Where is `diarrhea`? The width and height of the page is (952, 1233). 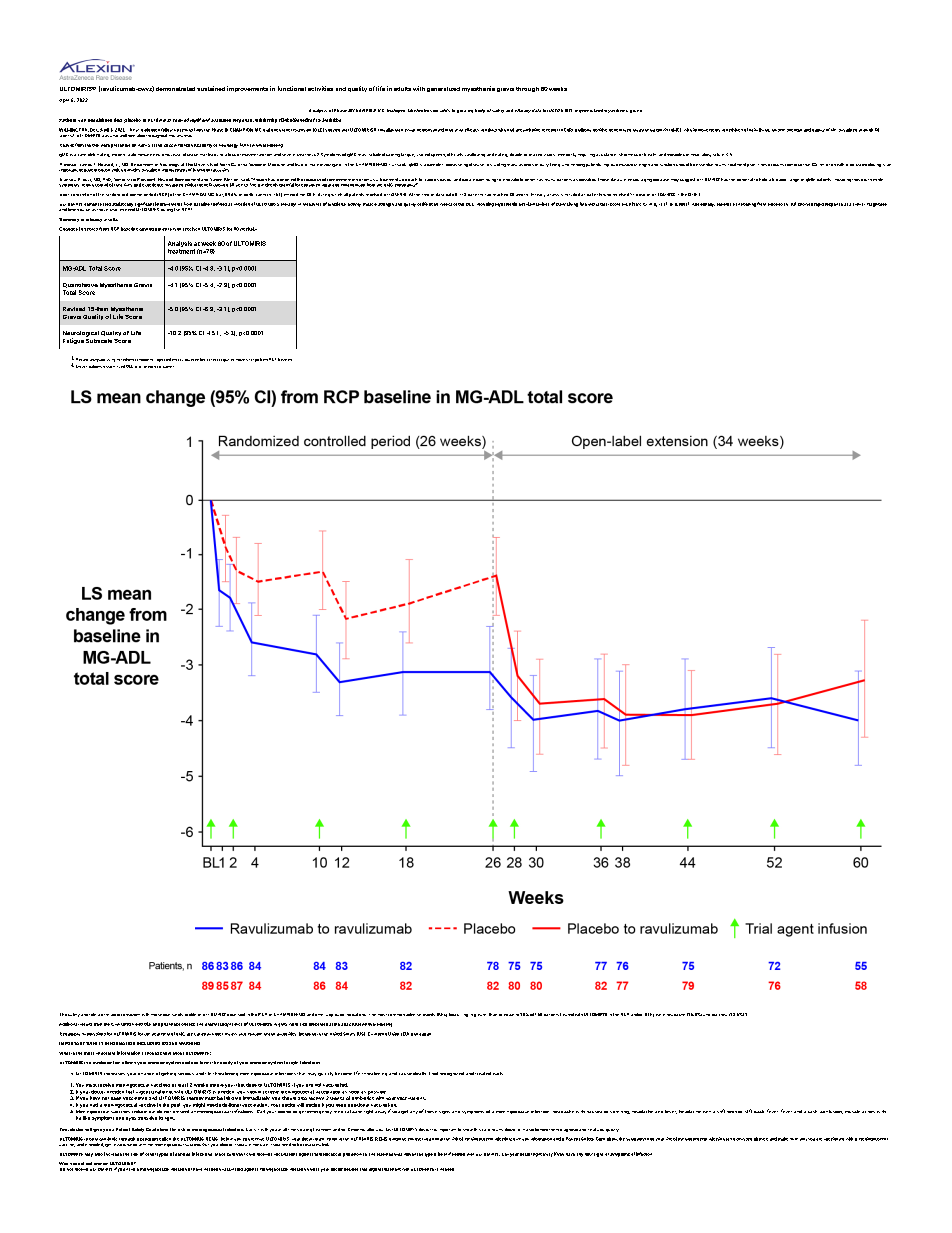 diarrhea is located at coordinates (719, 1015).
